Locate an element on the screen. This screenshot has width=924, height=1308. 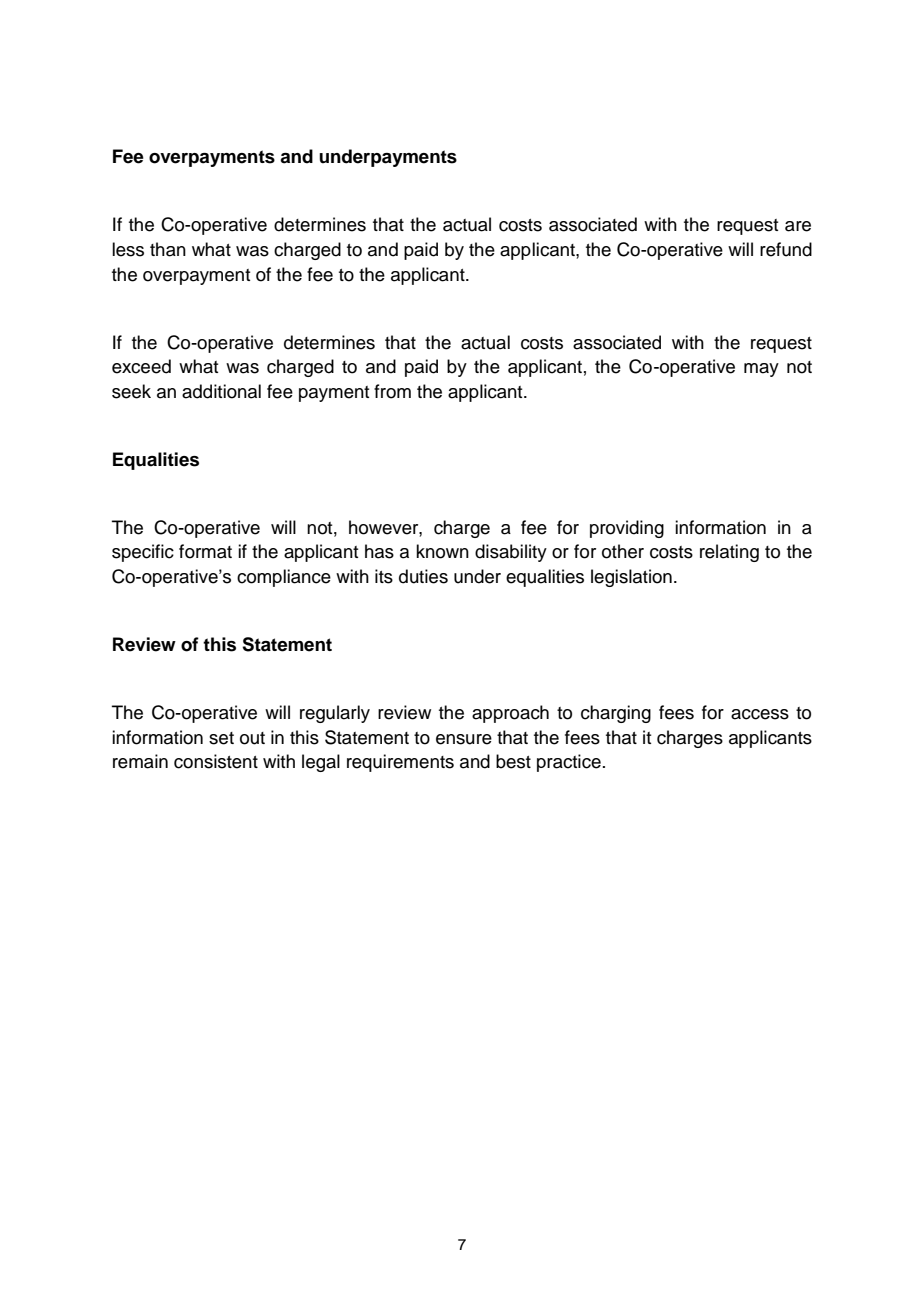
access is located at coordinates (760, 714).
